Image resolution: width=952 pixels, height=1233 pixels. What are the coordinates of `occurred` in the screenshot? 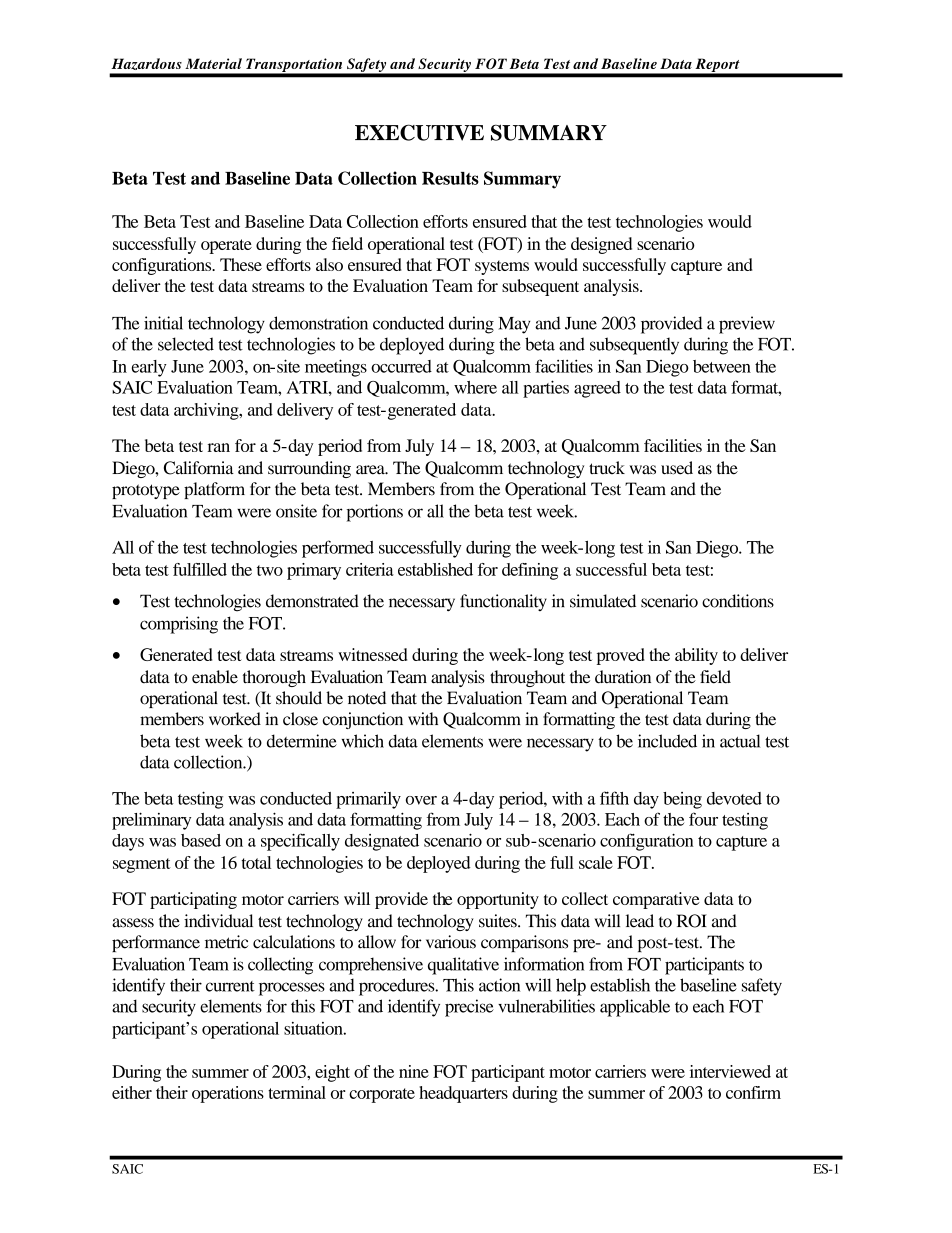 It's located at (401, 366).
